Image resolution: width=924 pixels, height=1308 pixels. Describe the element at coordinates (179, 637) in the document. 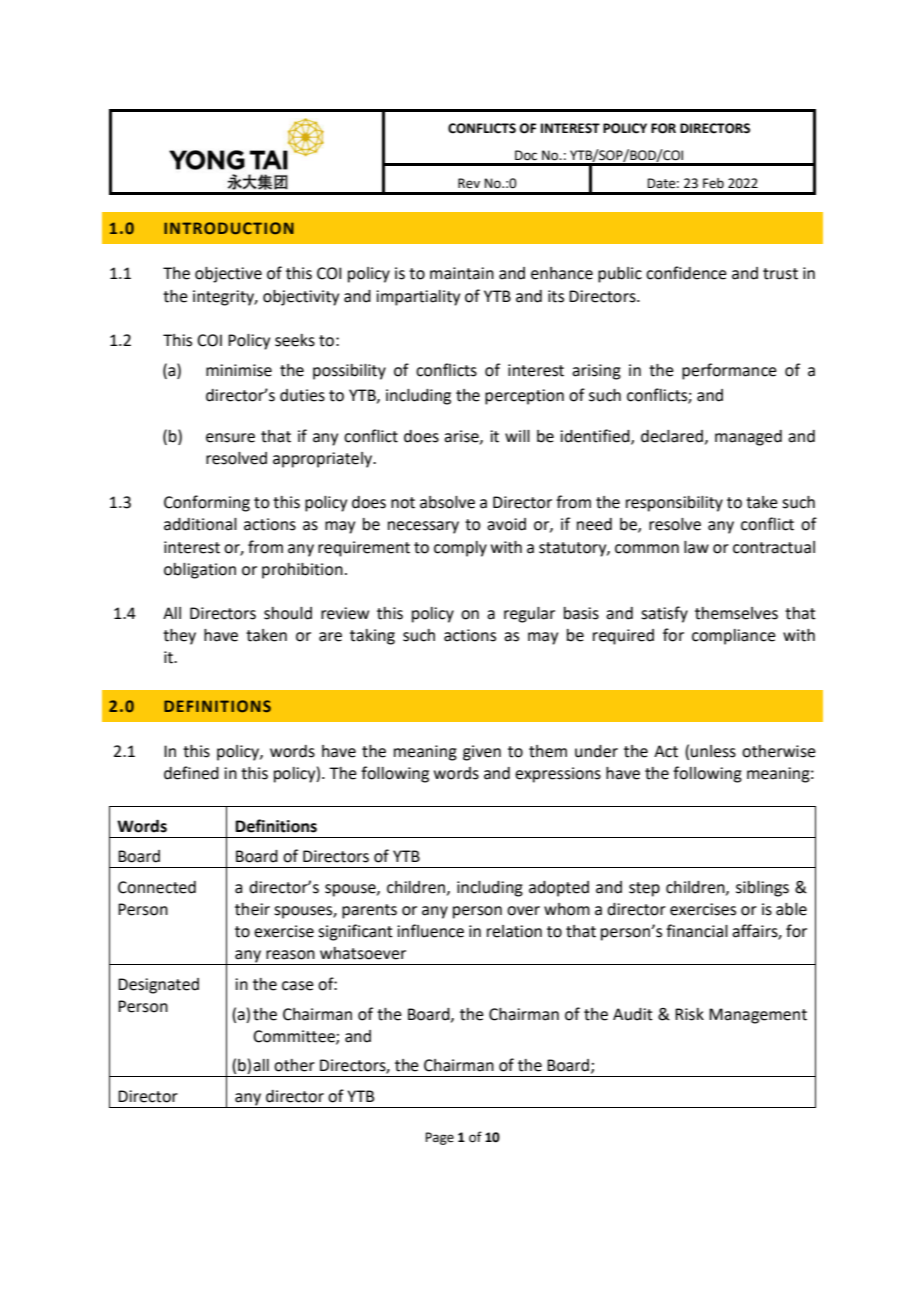

I see `they` at that location.
